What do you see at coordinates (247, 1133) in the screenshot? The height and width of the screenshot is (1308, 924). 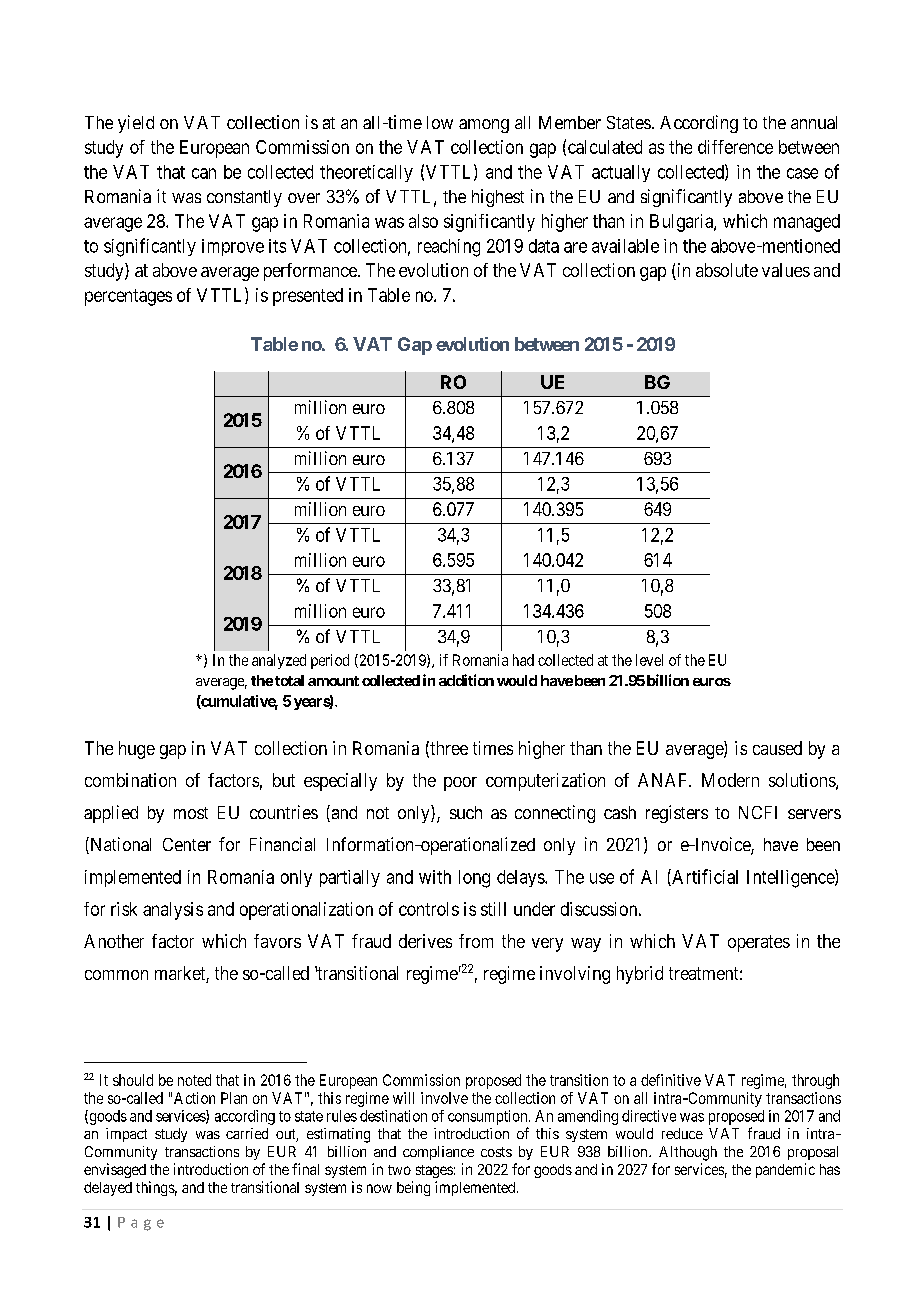 I see `carried` at bounding box center [247, 1133].
